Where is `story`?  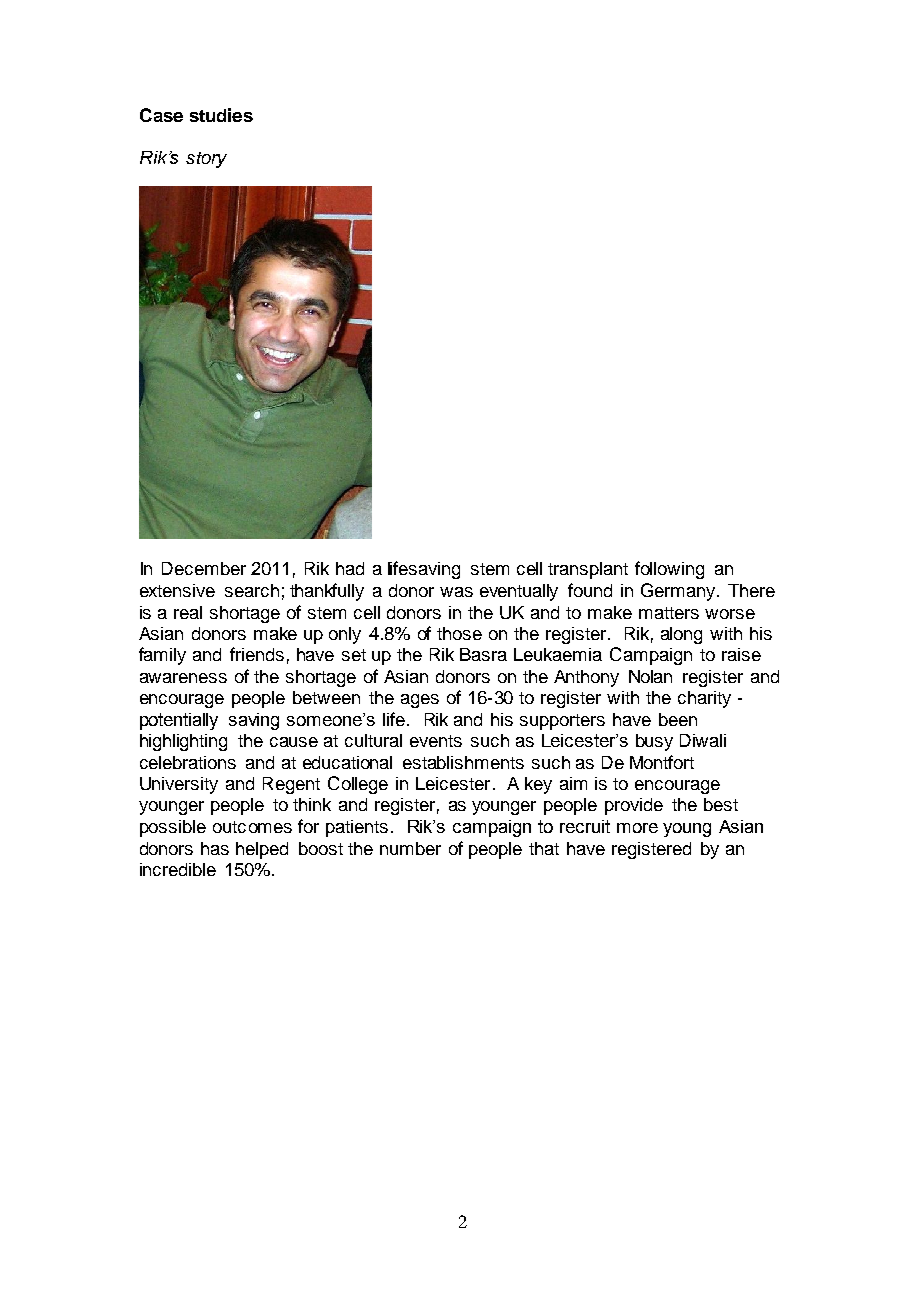
story is located at coordinates (206, 160).
